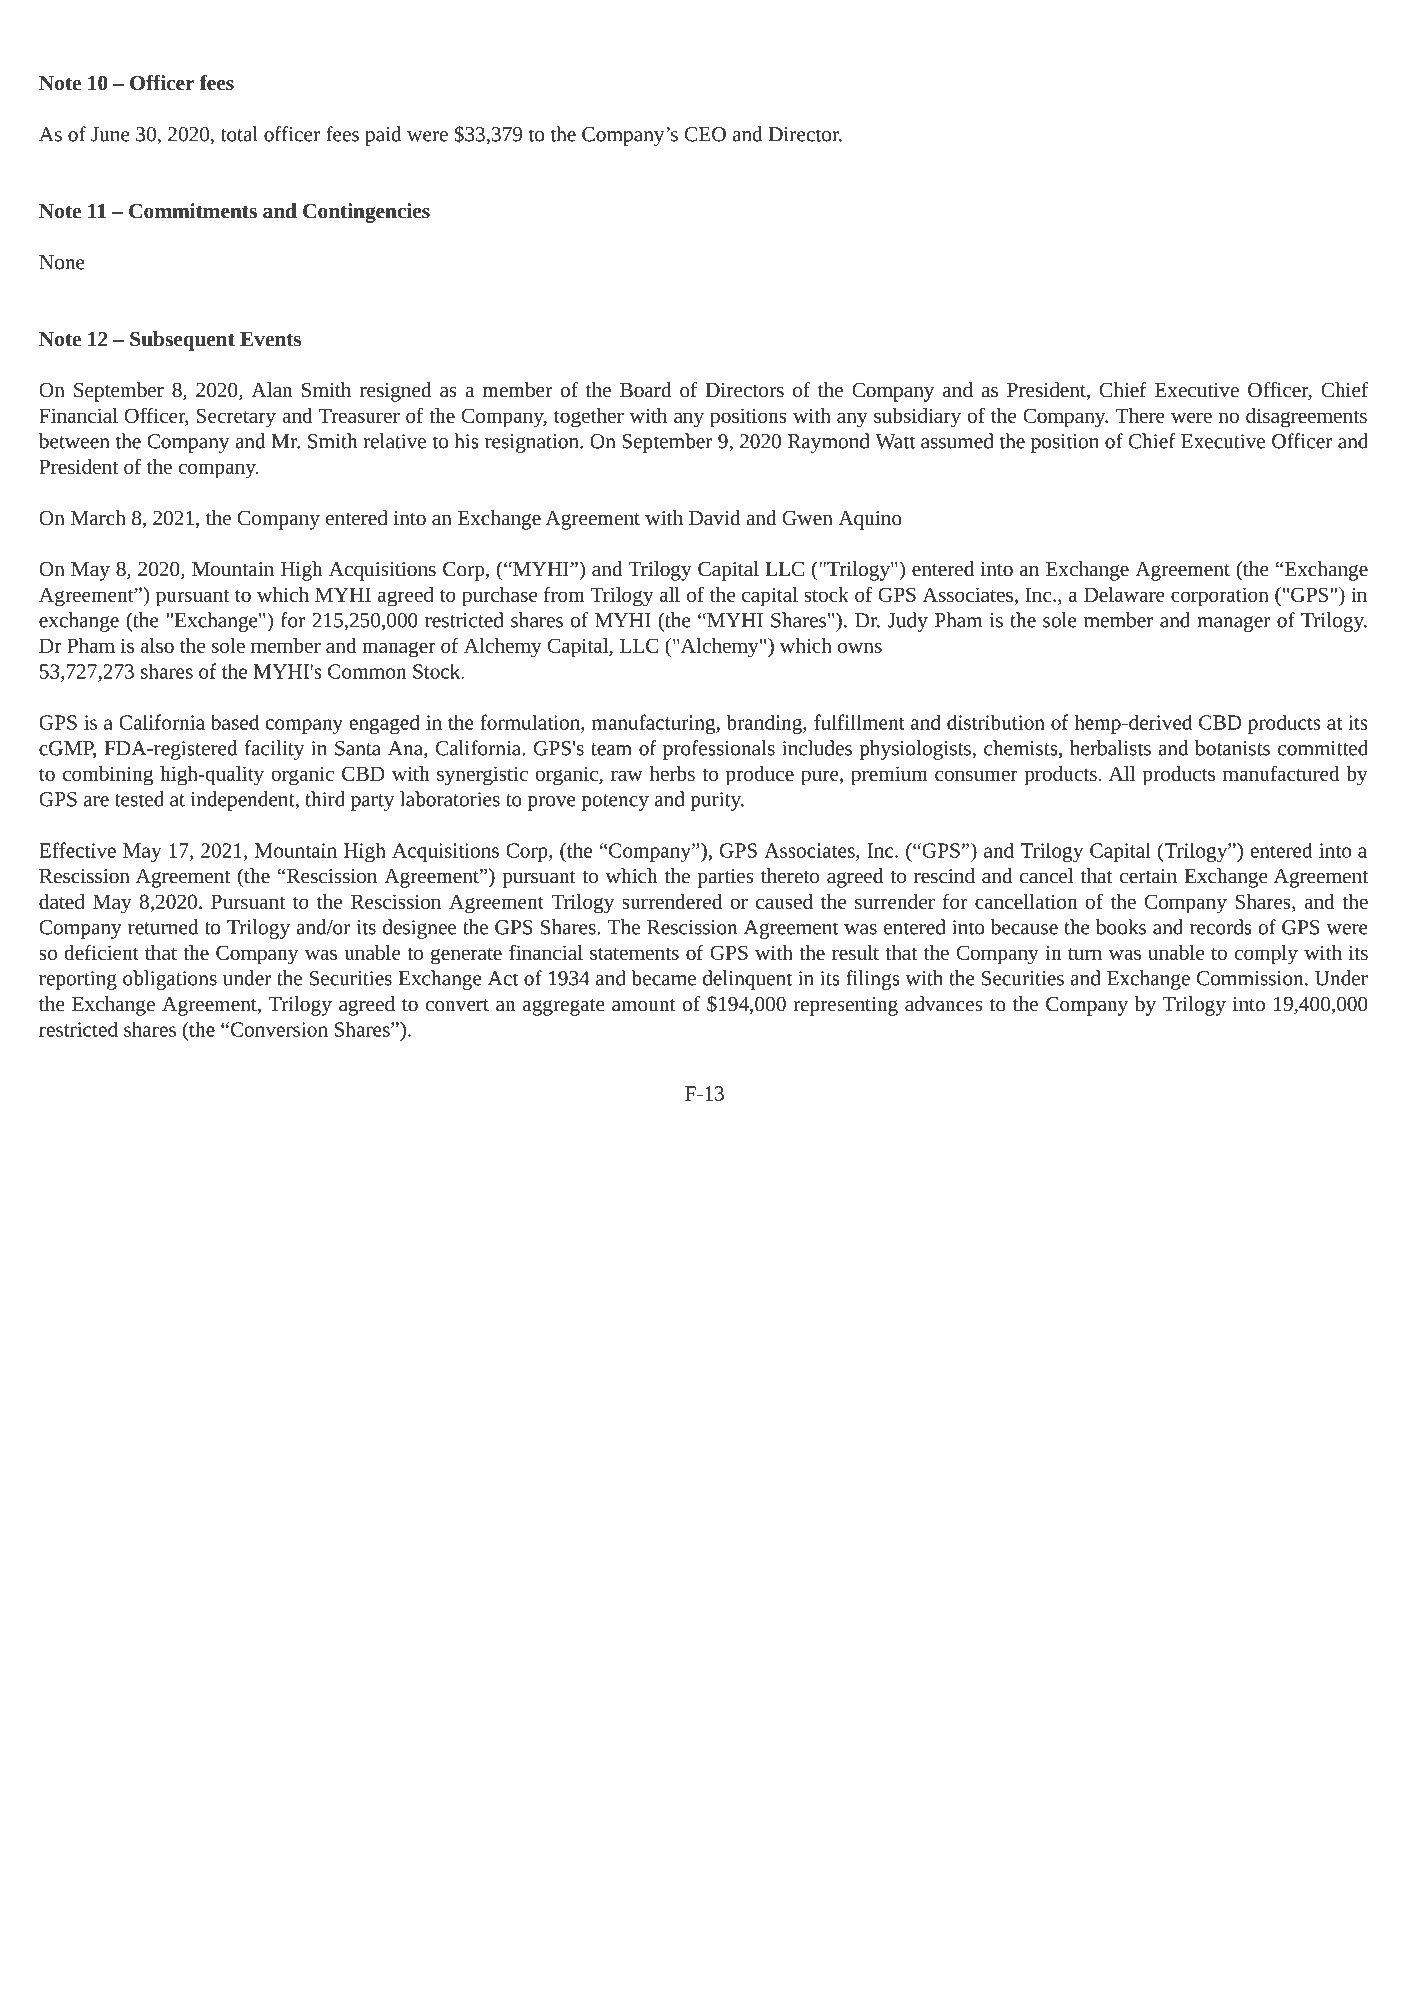 The image size is (1409, 1994). What do you see at coordinates (663, 978) in the document?
I see `became` at bounding box center [663, 978].
